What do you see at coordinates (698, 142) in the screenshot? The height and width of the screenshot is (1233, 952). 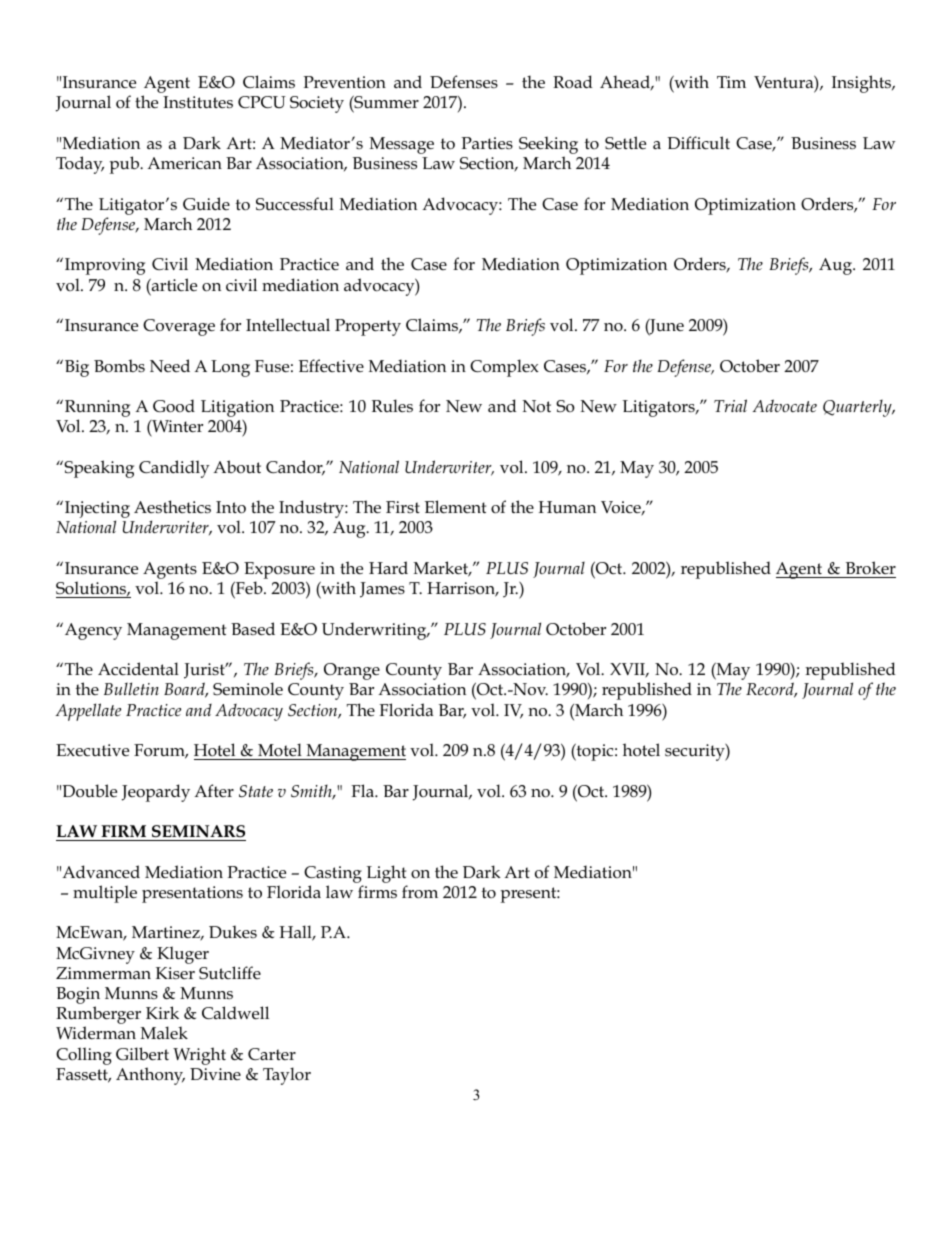 I see `Difficult` at bounding box center [698, 142].
